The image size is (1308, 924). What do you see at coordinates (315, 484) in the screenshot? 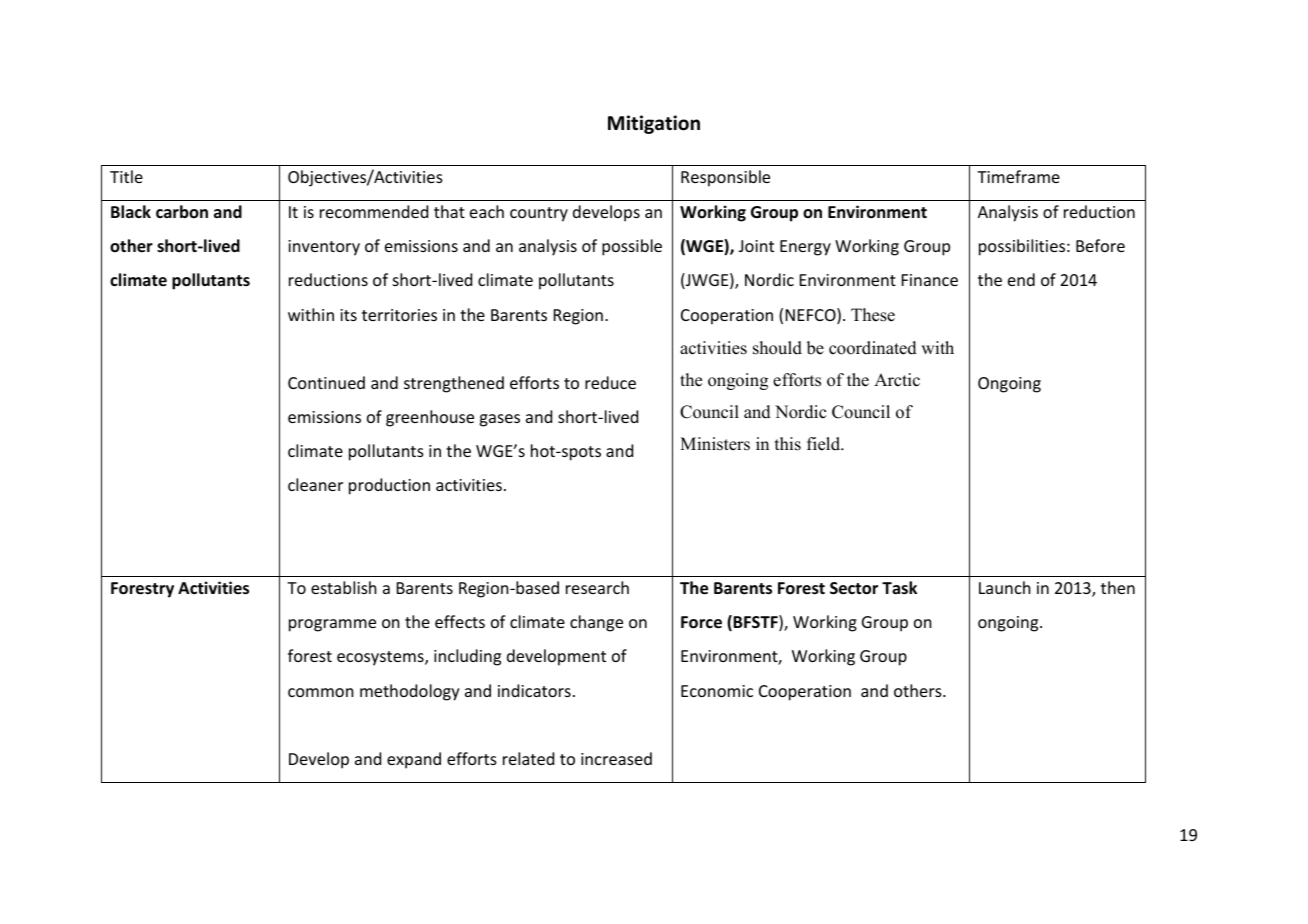
I see `cleaner` at bounding box center [315, 484].
